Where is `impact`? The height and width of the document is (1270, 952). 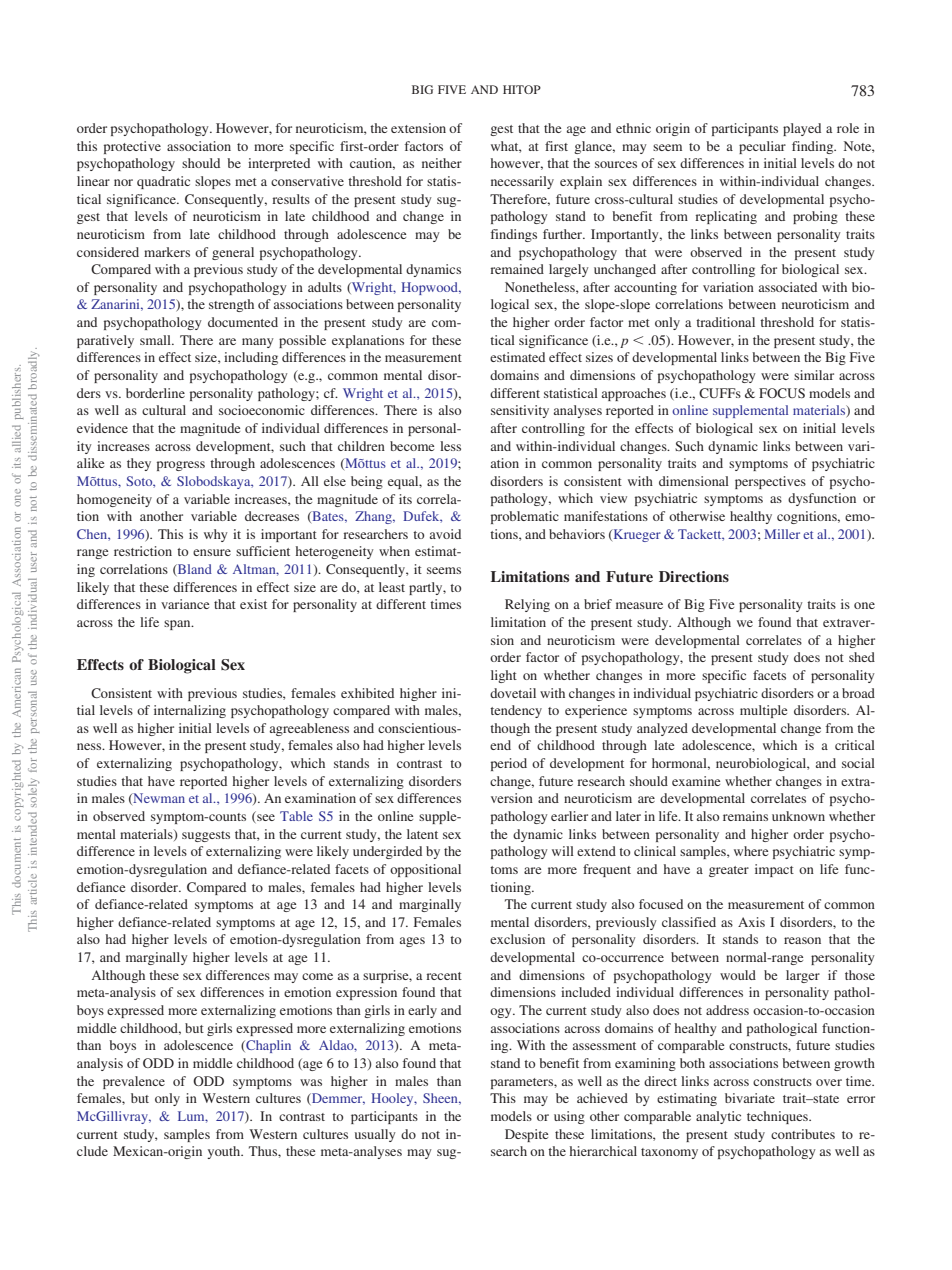
impact is located at coordinates (774, 870).
